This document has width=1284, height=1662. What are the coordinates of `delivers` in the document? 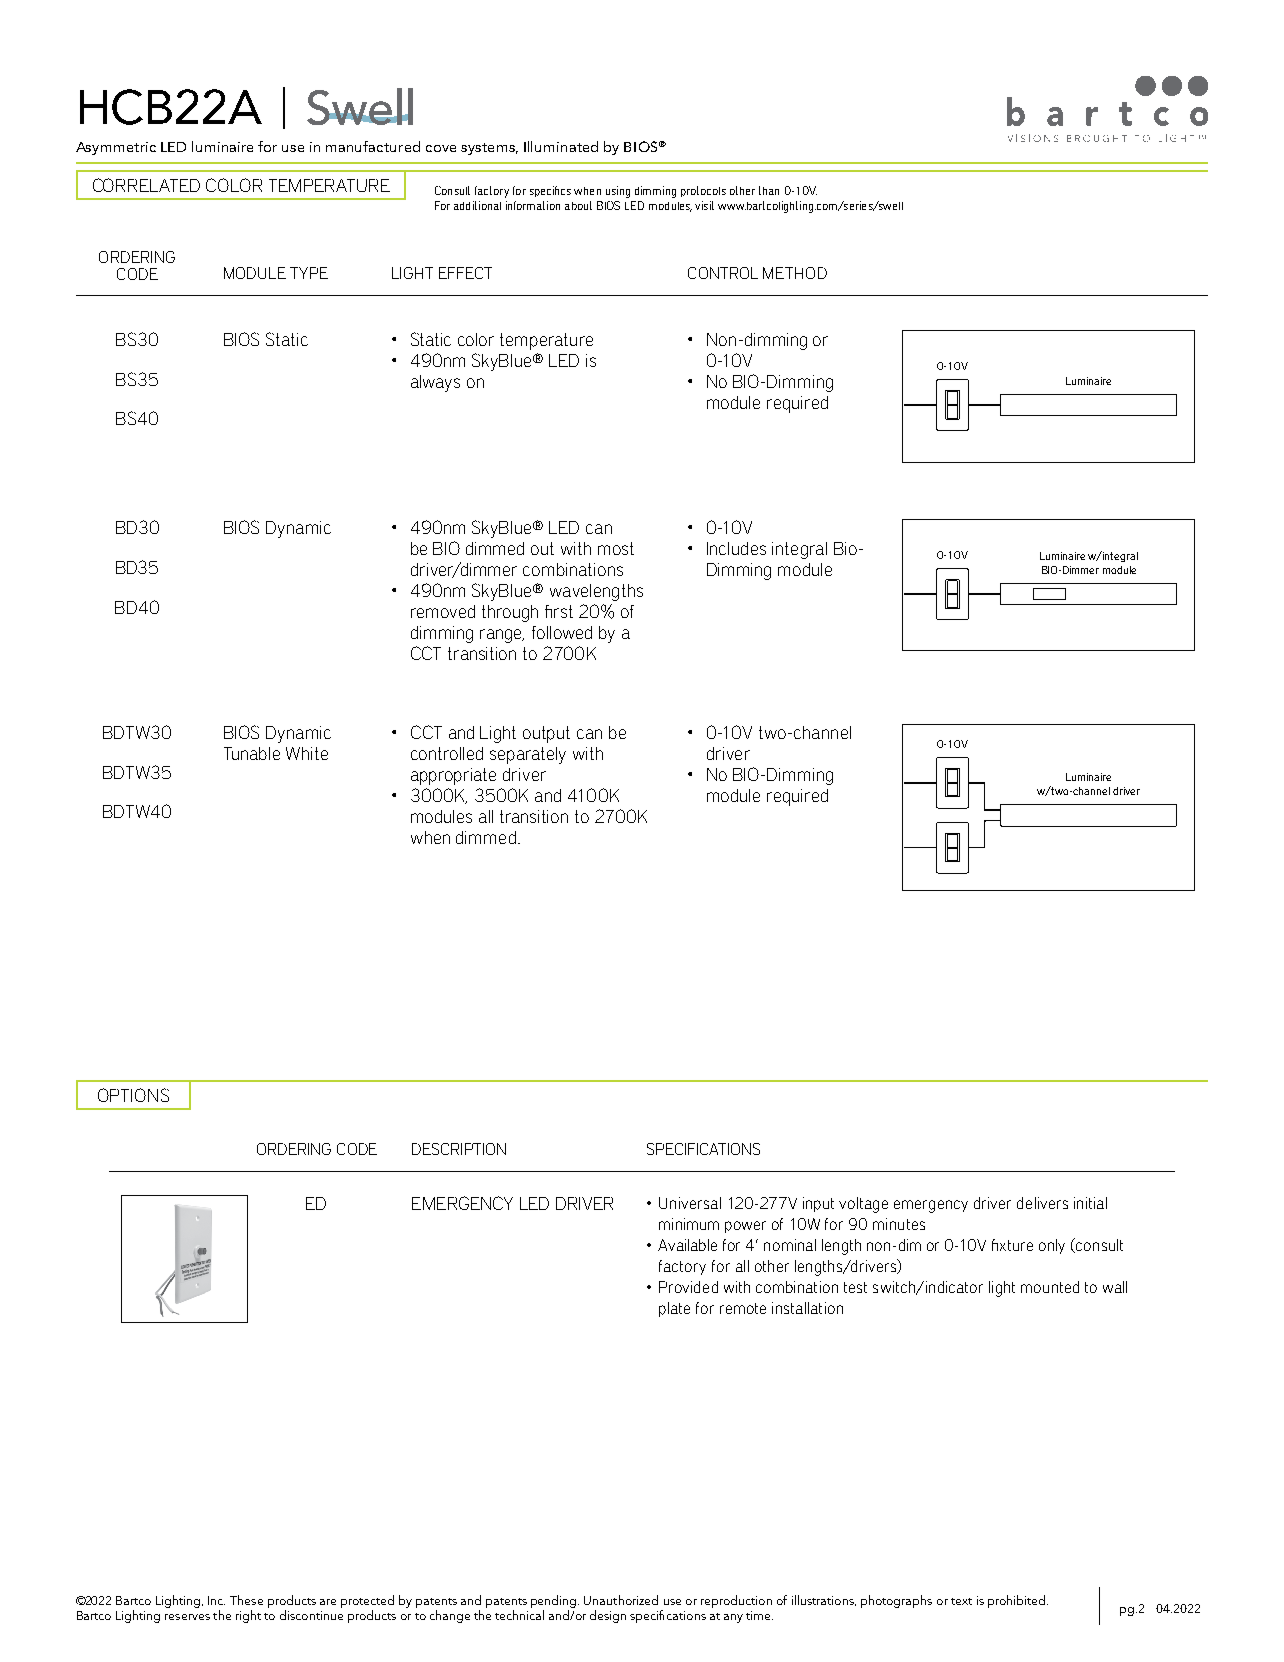 It's located at (1042, 1203).
